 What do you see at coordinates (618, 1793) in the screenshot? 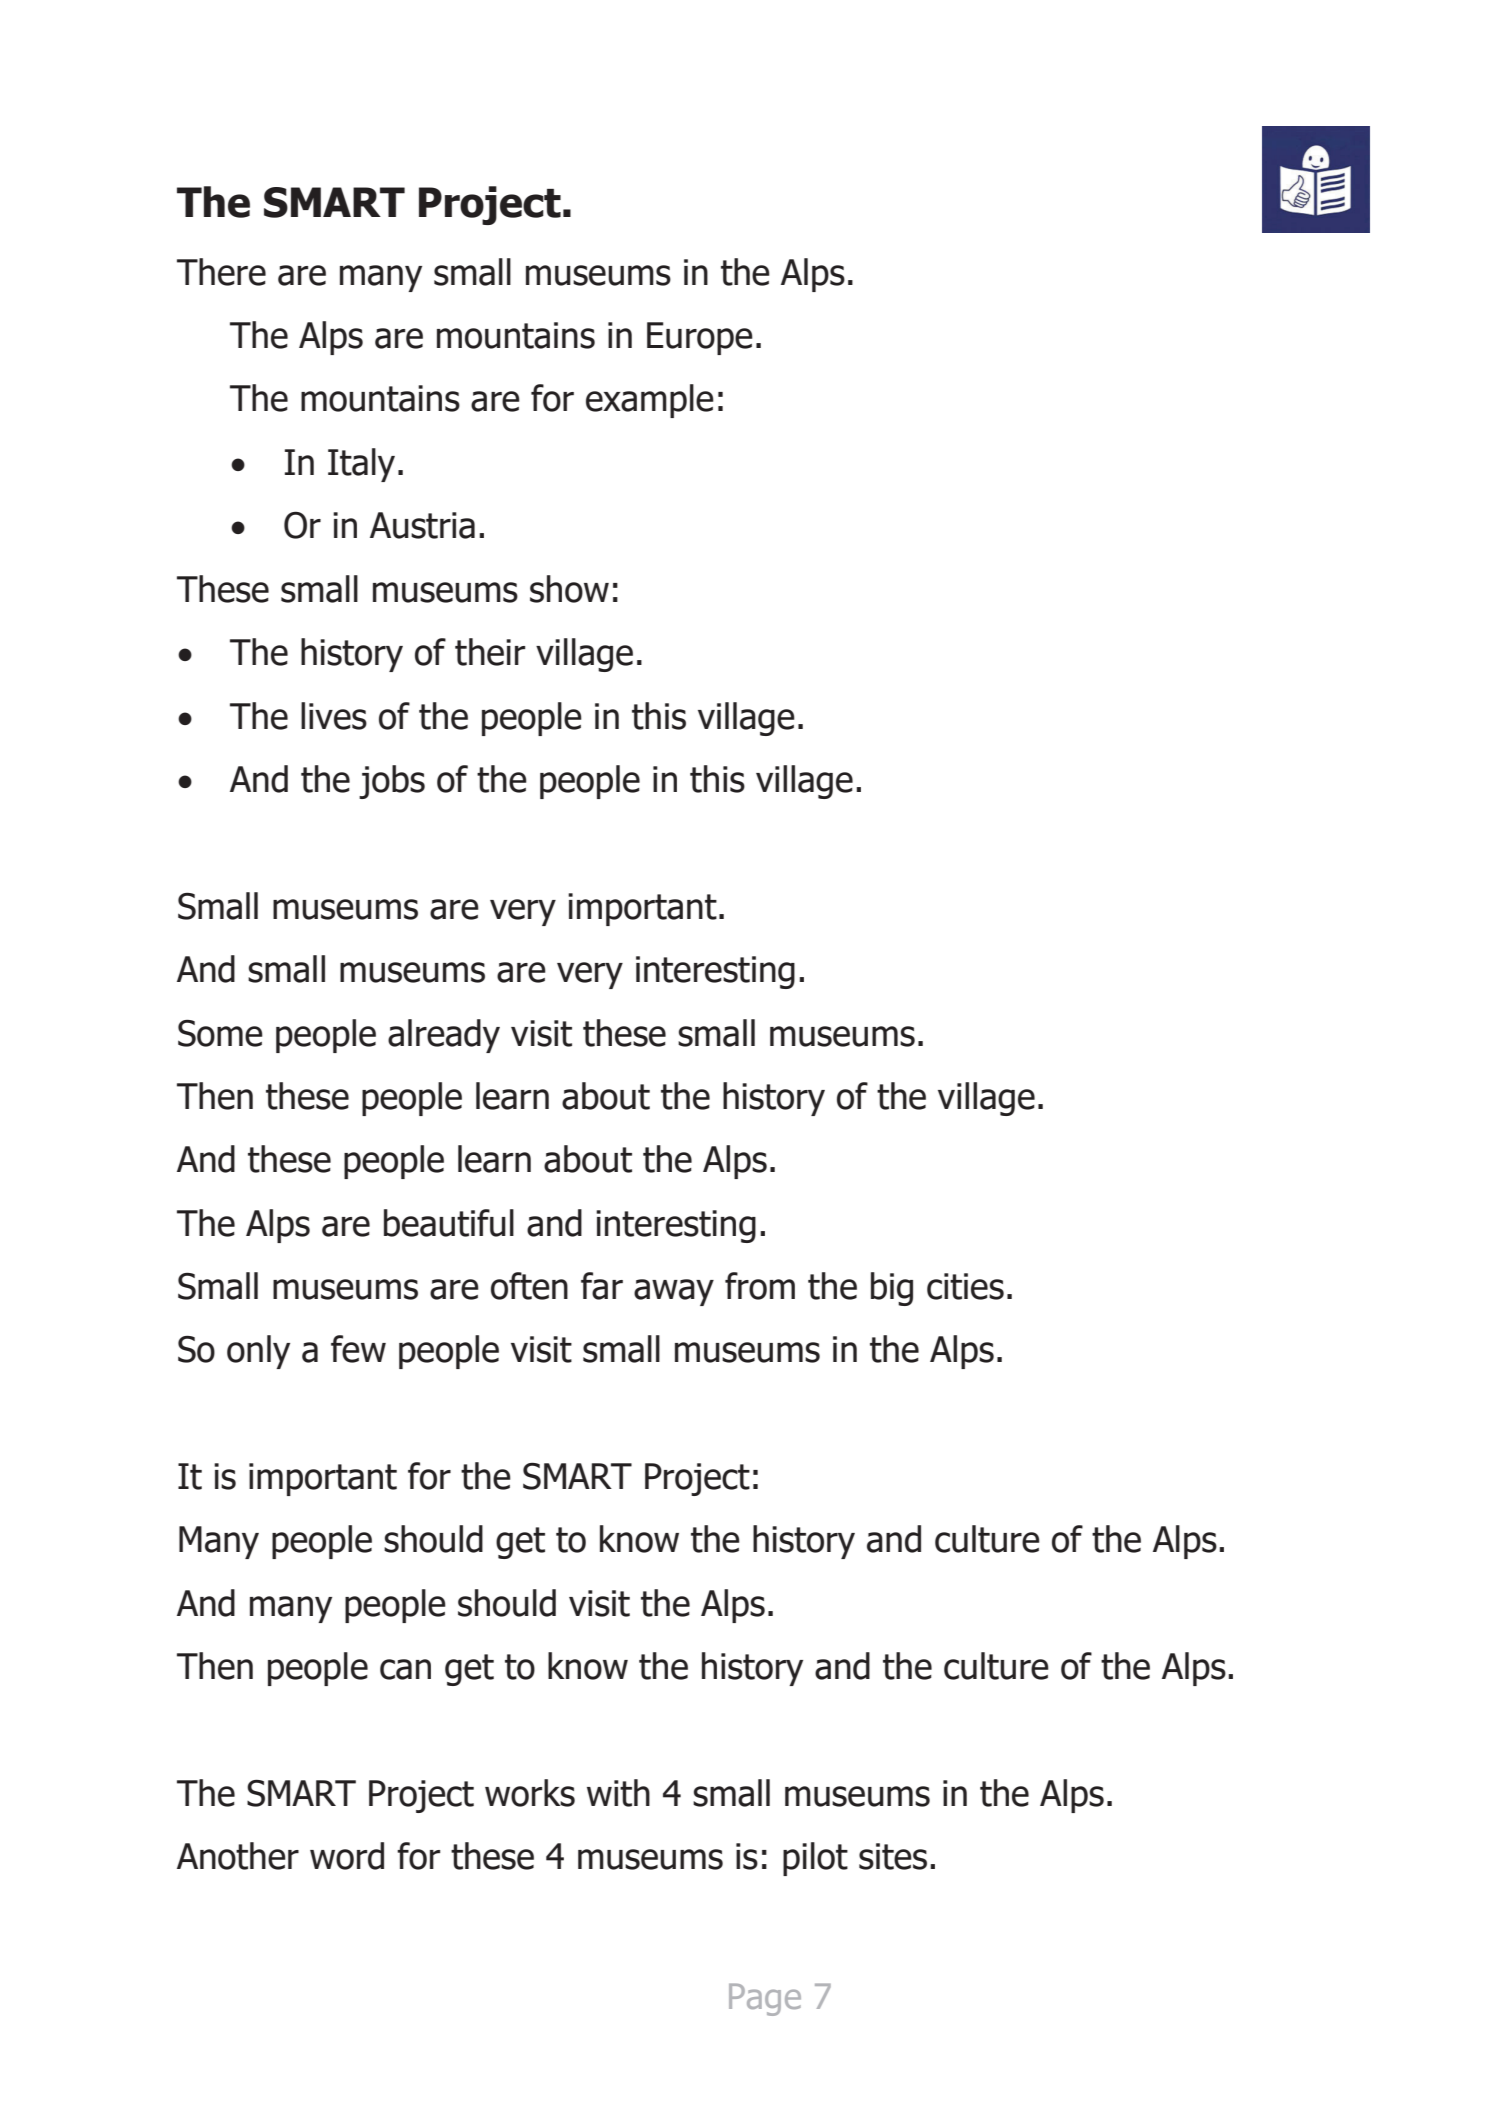
I see `with` at bounding box center [618, 1793].
